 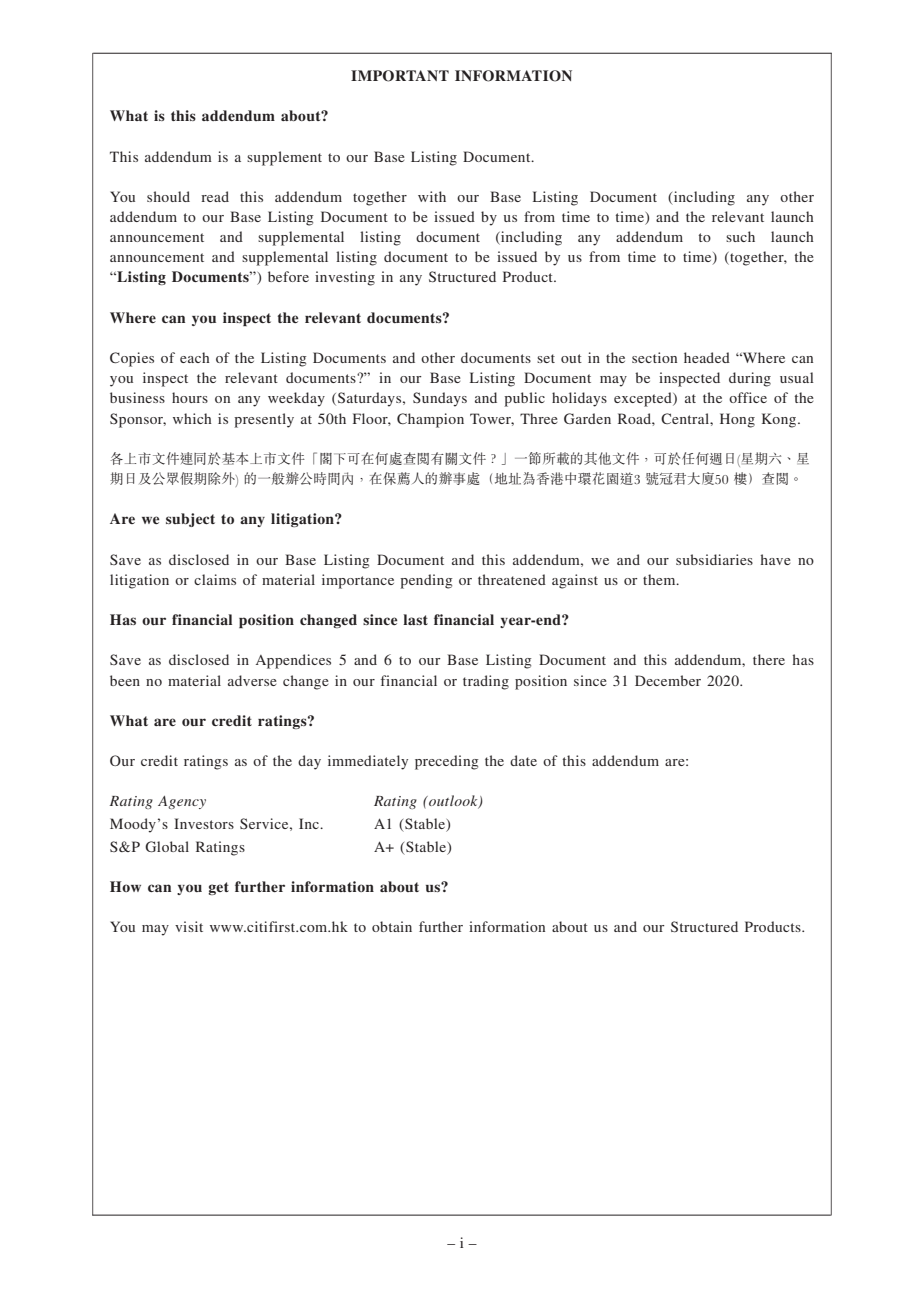 What do you see at coordinates (190, 520) in the page?
I see `subject` at bounding box center [190, 520].
